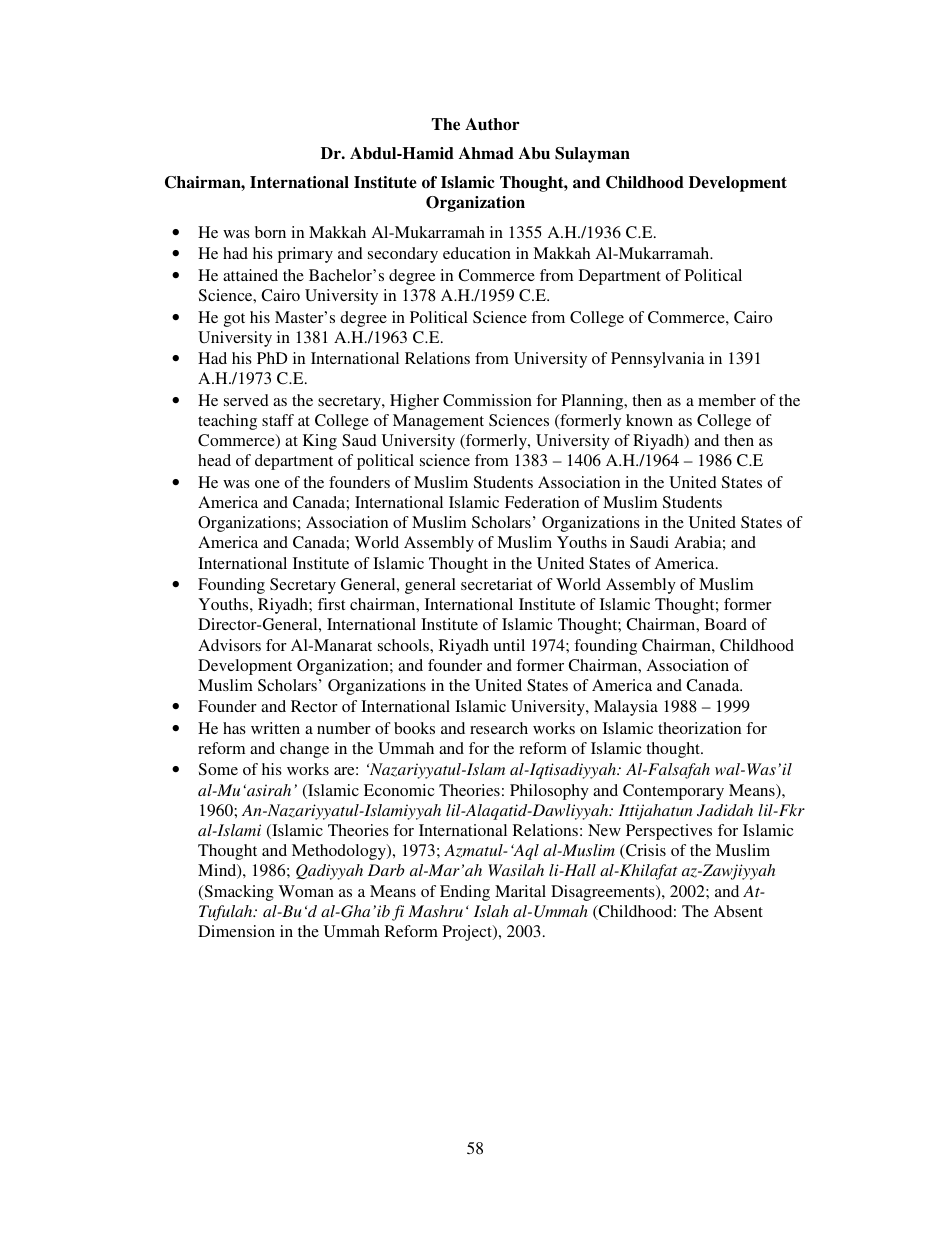 The image size is (952, 1233). What do you see at coordinates (738, 911) in the image?
I see `Absent` at bounding box center [738, 911].
